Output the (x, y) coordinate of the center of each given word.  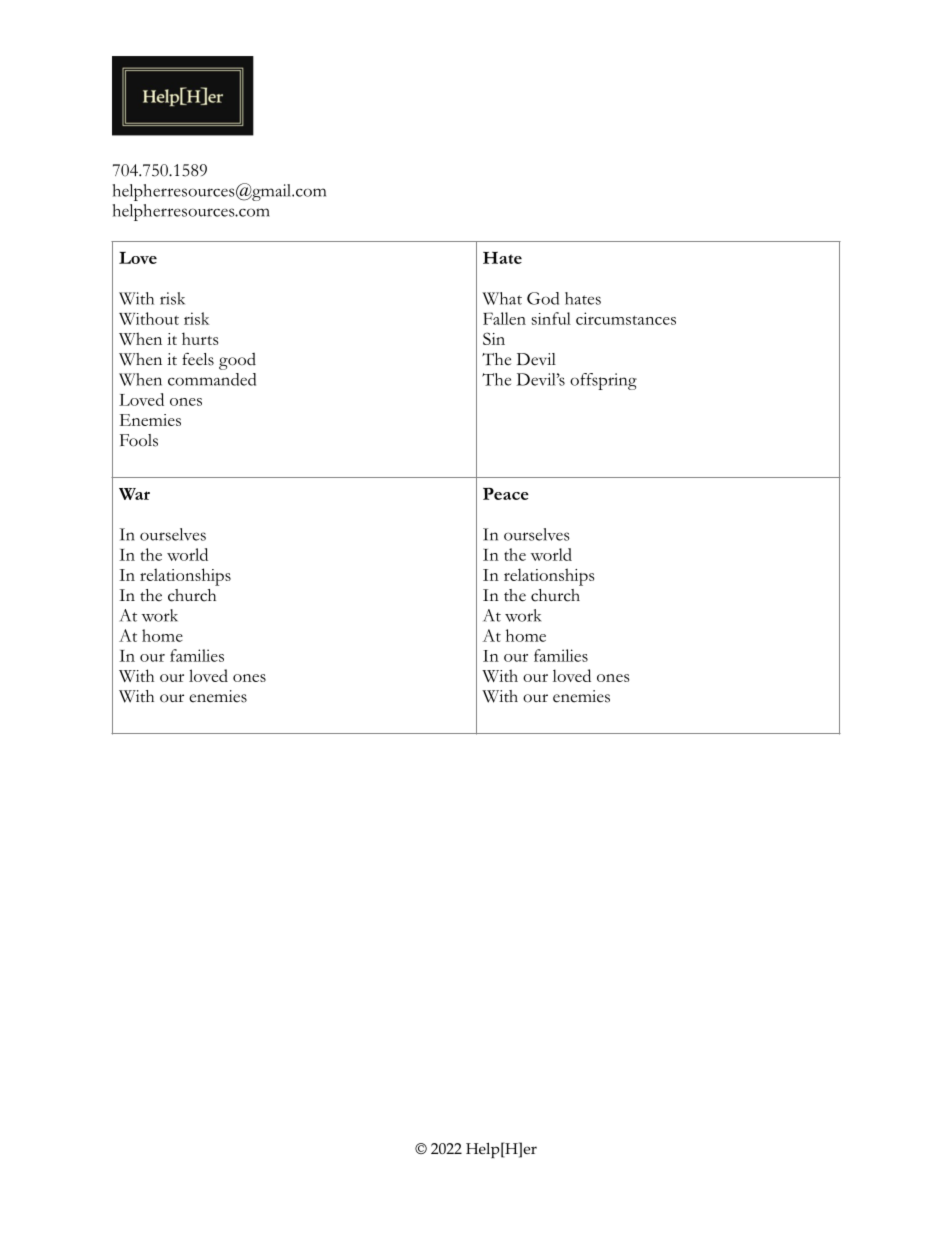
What (502, 298)
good (237, 361)
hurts (200, 338)
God (543, 298)
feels (198, 359)
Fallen (504, 318)
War (134, 494)
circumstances (626, 318)
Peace (506, 494)
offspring (603, 381)
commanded (212, 379)
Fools (139, 440)
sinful (551, 318)
